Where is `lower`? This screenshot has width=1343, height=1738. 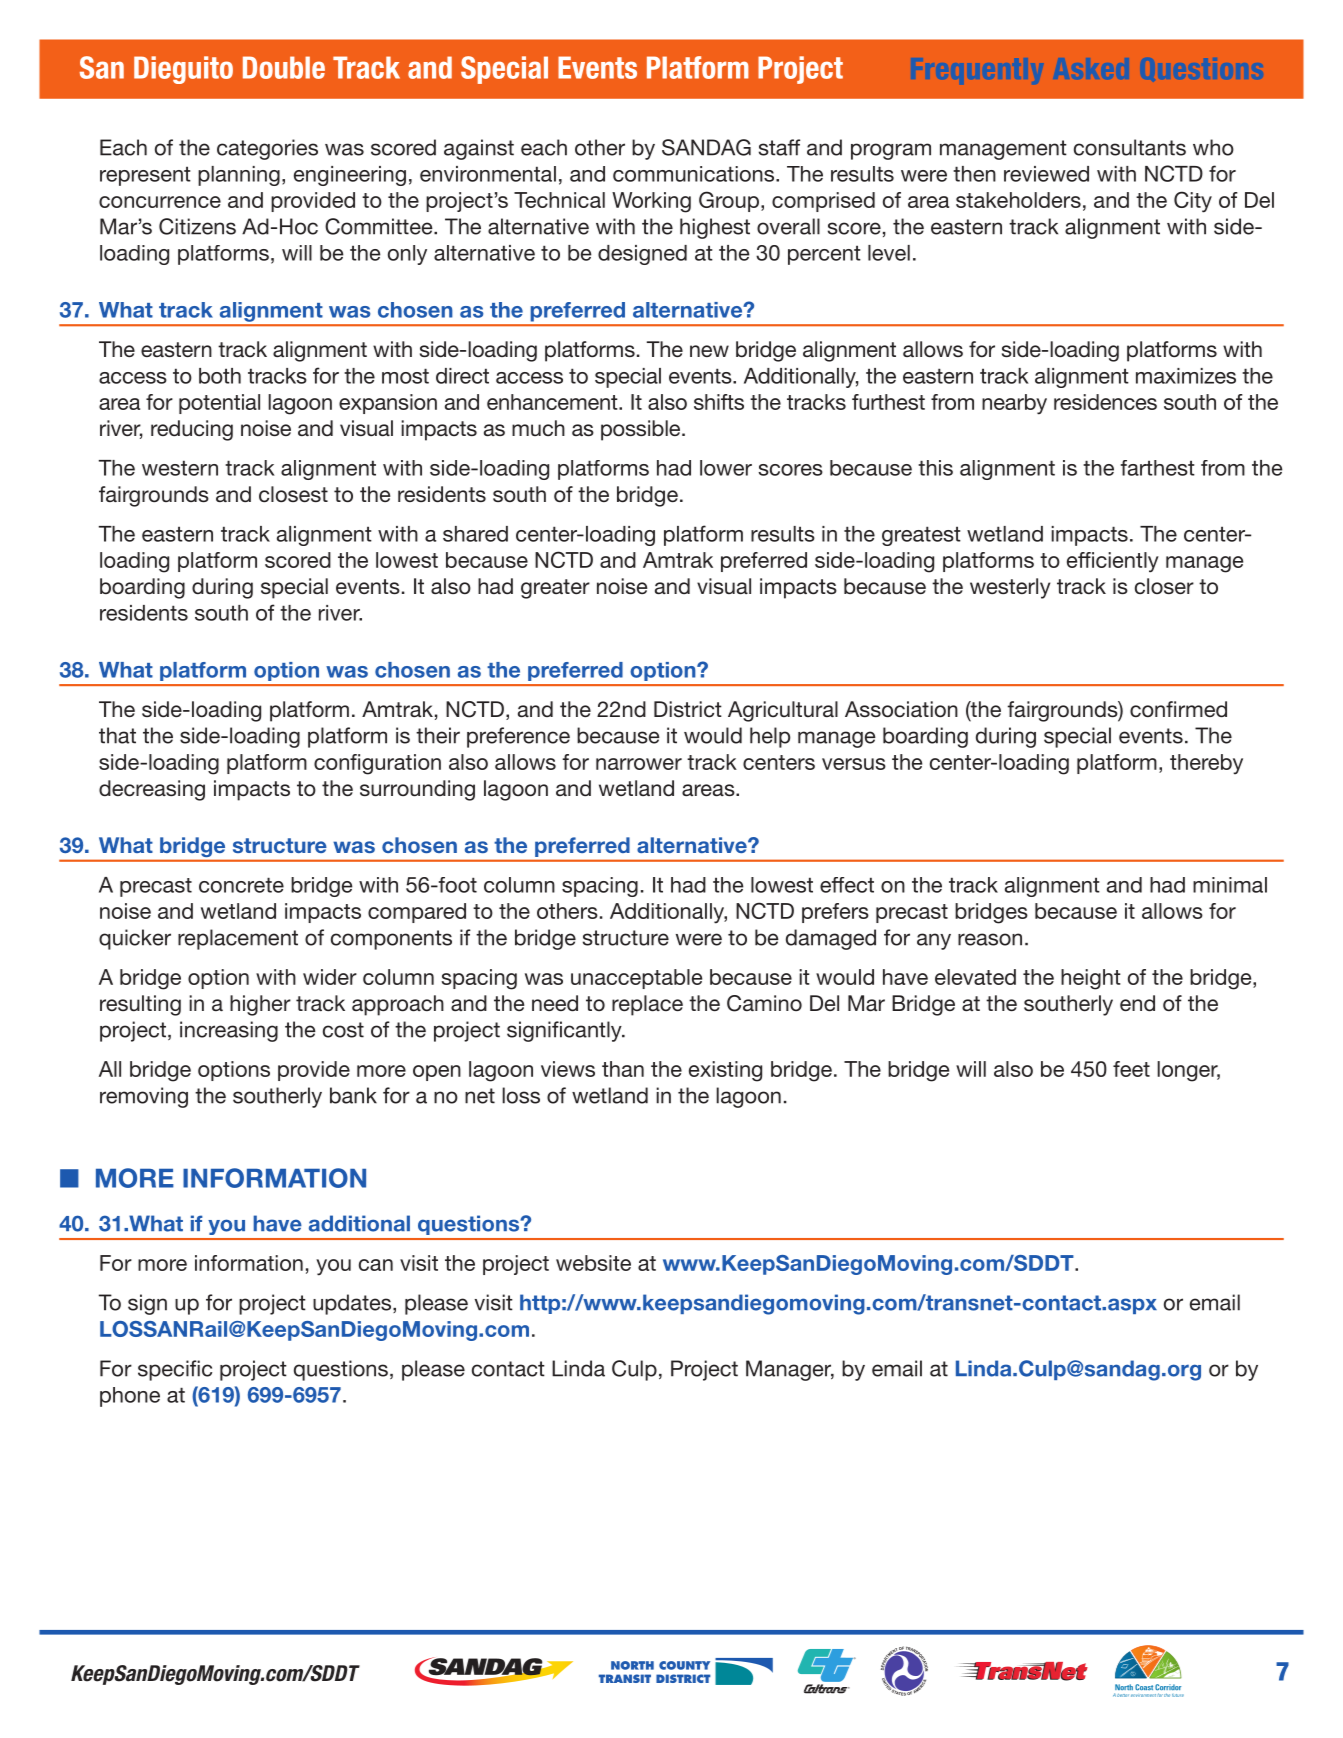
lower is located at coordinates (726, 468).
